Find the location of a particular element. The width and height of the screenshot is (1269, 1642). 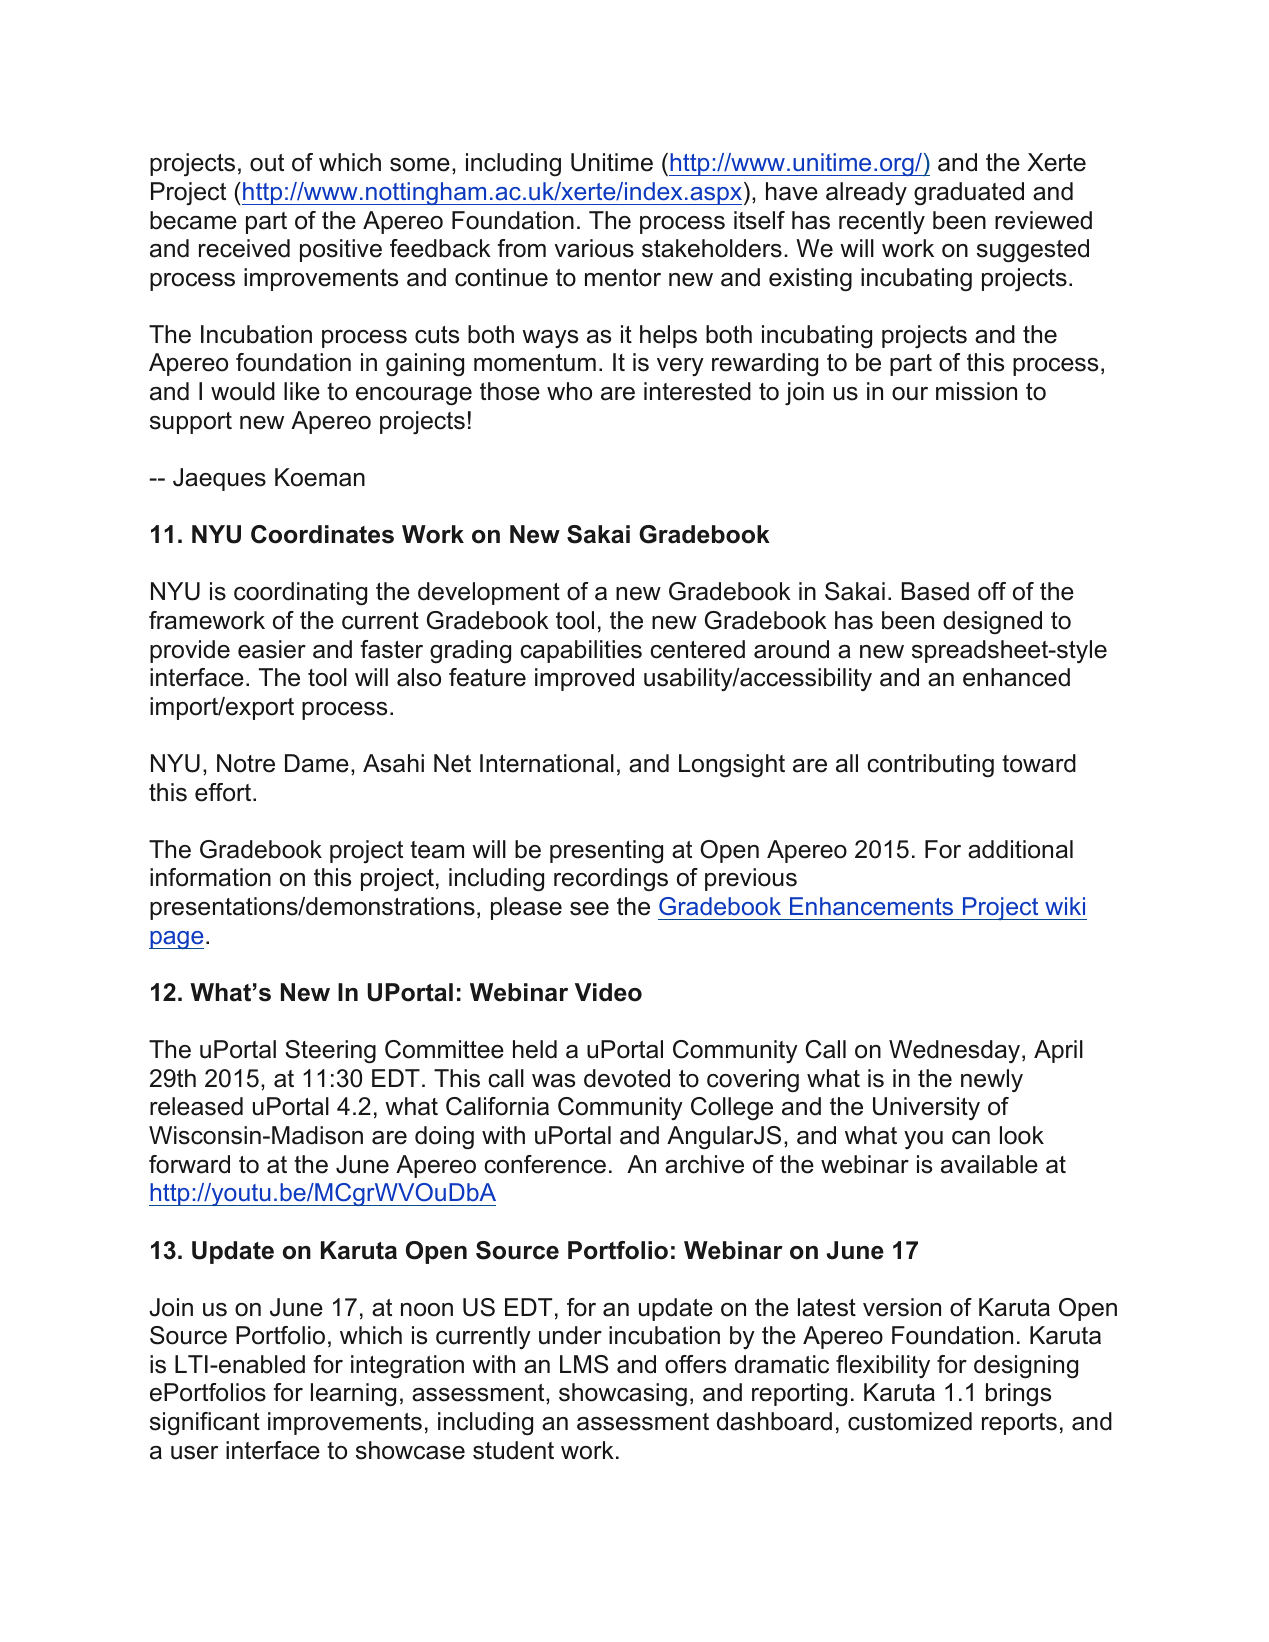

graduated is located at coordinates (969, 193).
